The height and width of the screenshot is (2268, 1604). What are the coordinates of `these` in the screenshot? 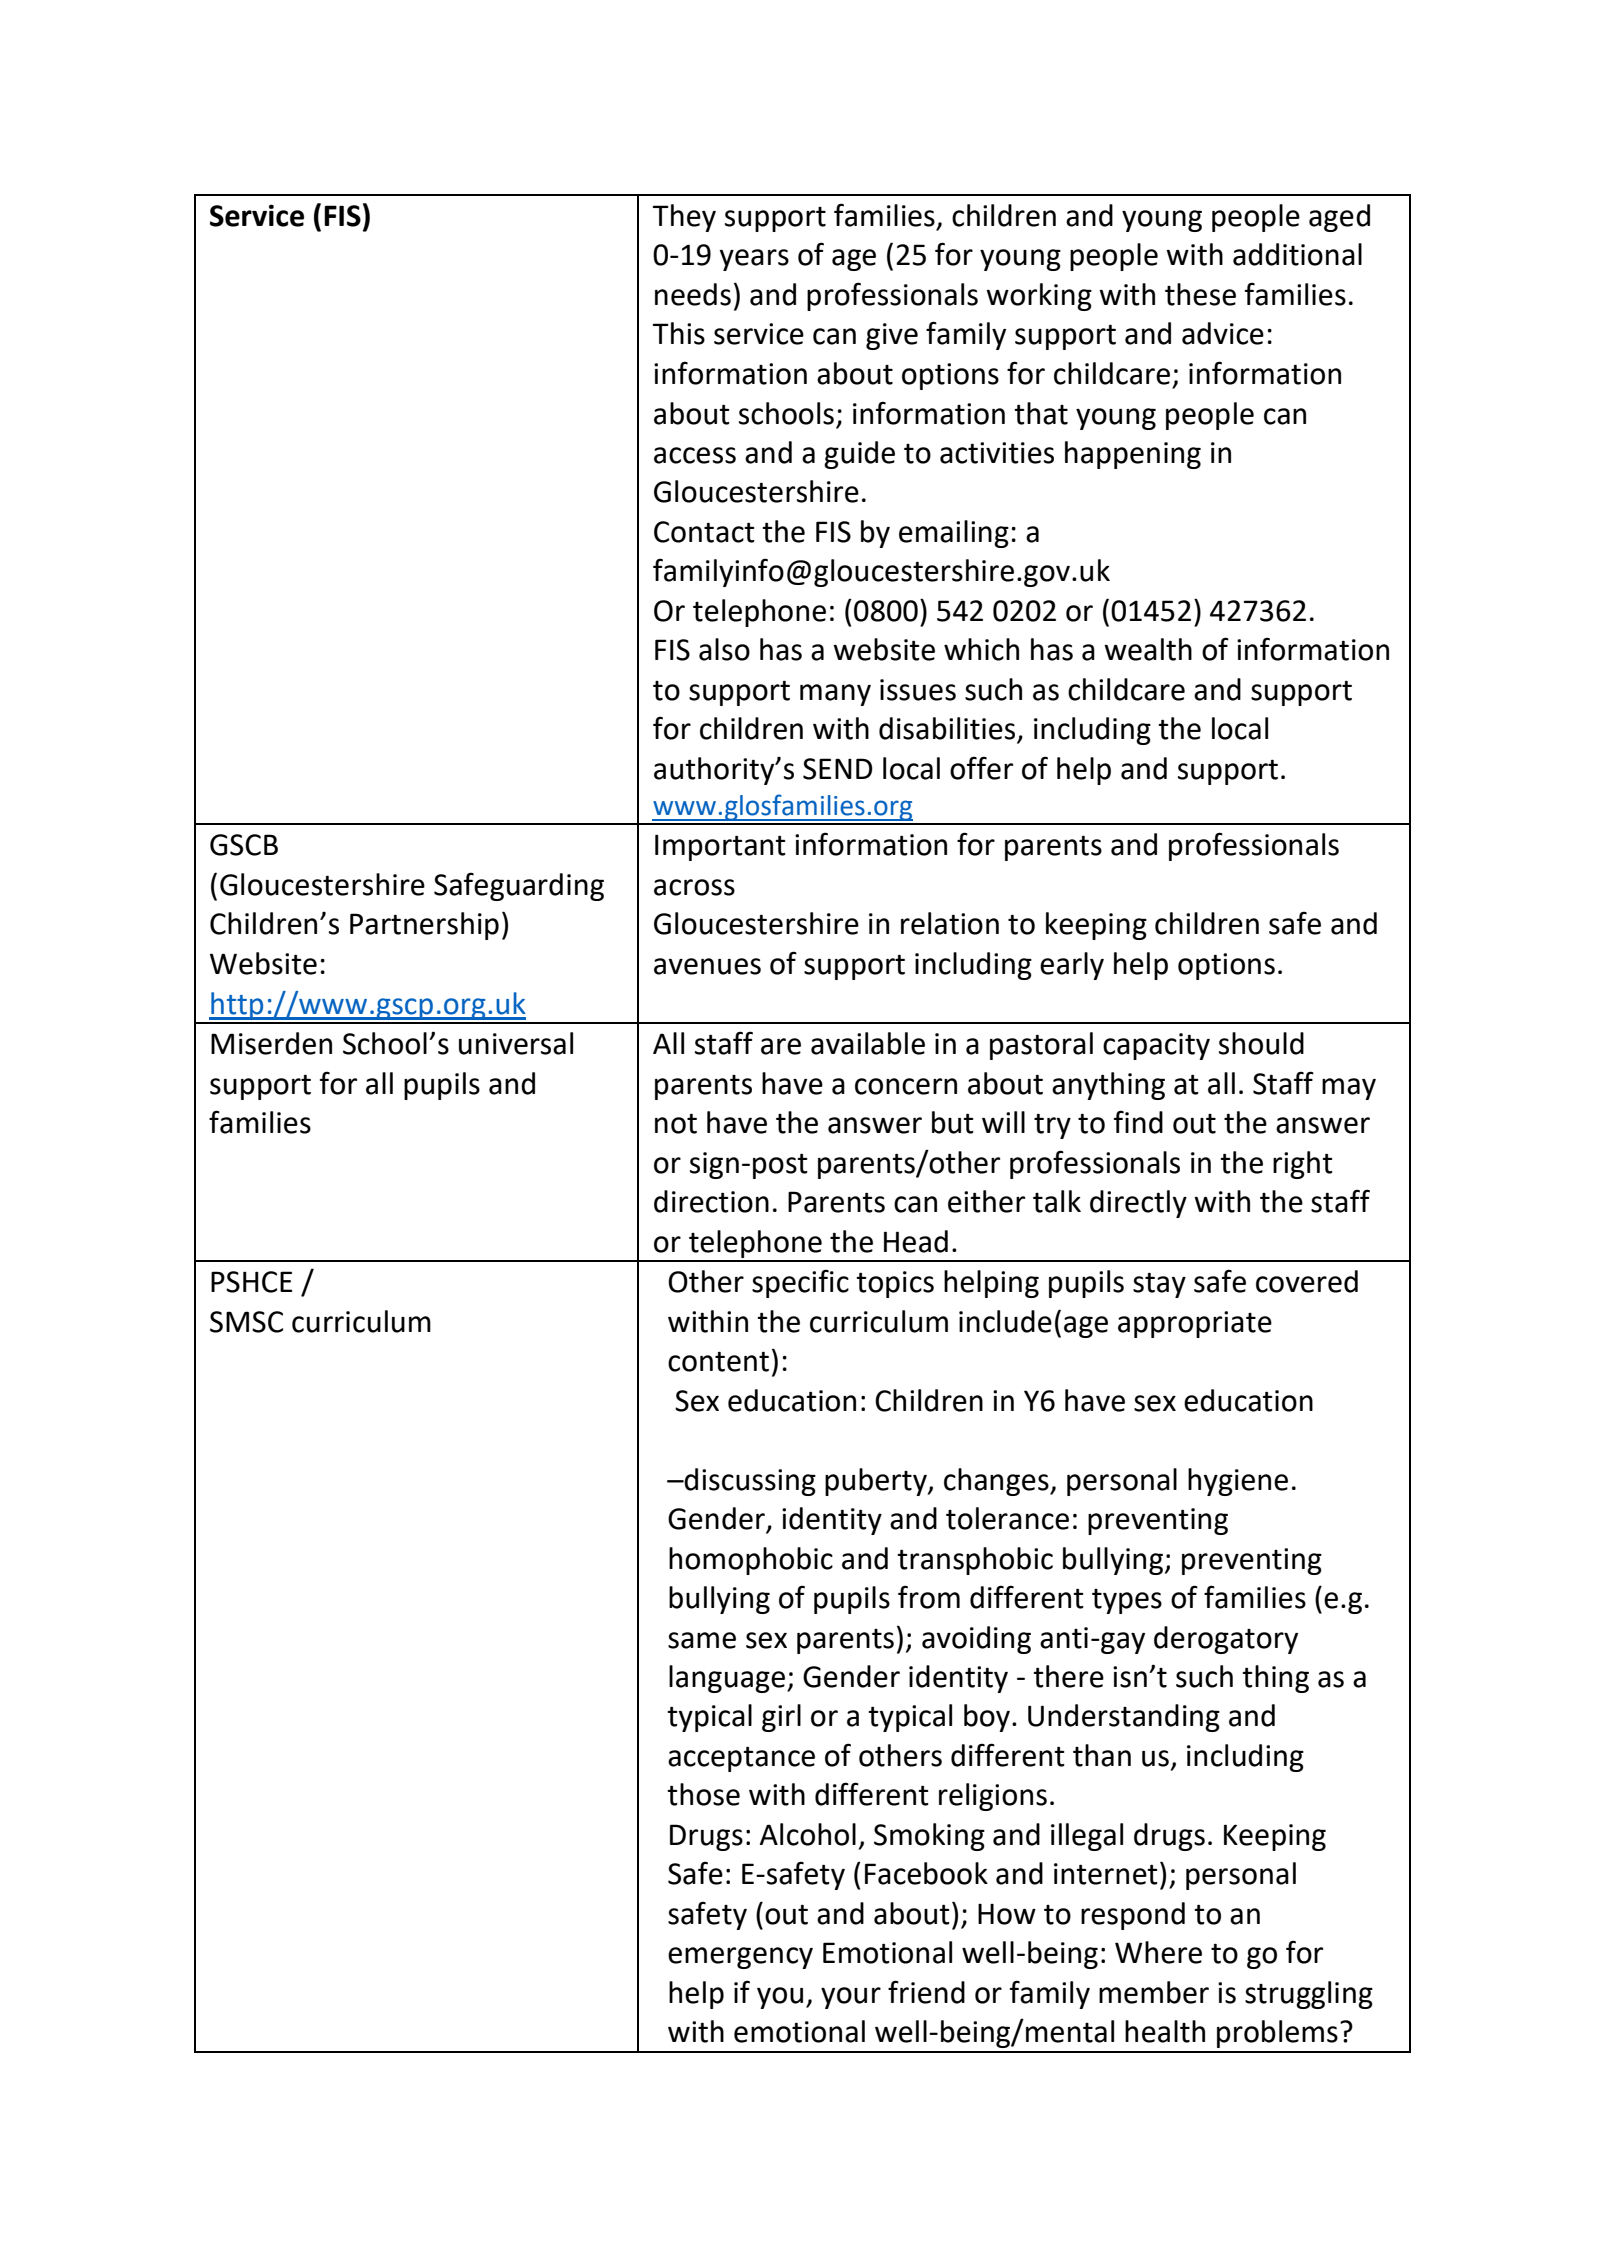 It's located at (1200, 294).
